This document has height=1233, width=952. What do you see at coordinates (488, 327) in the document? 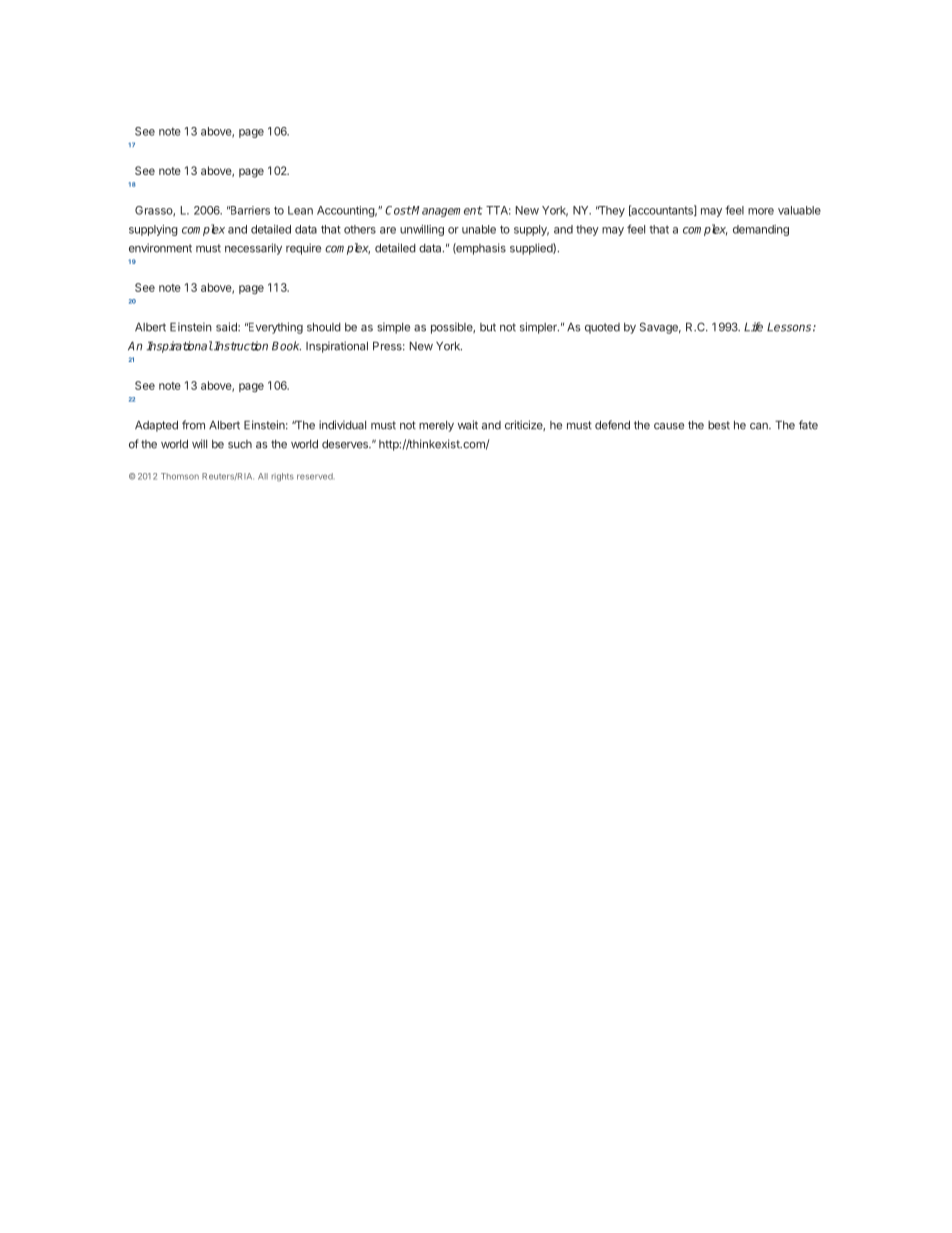
I see `but` at bounding box center [488, 327].
